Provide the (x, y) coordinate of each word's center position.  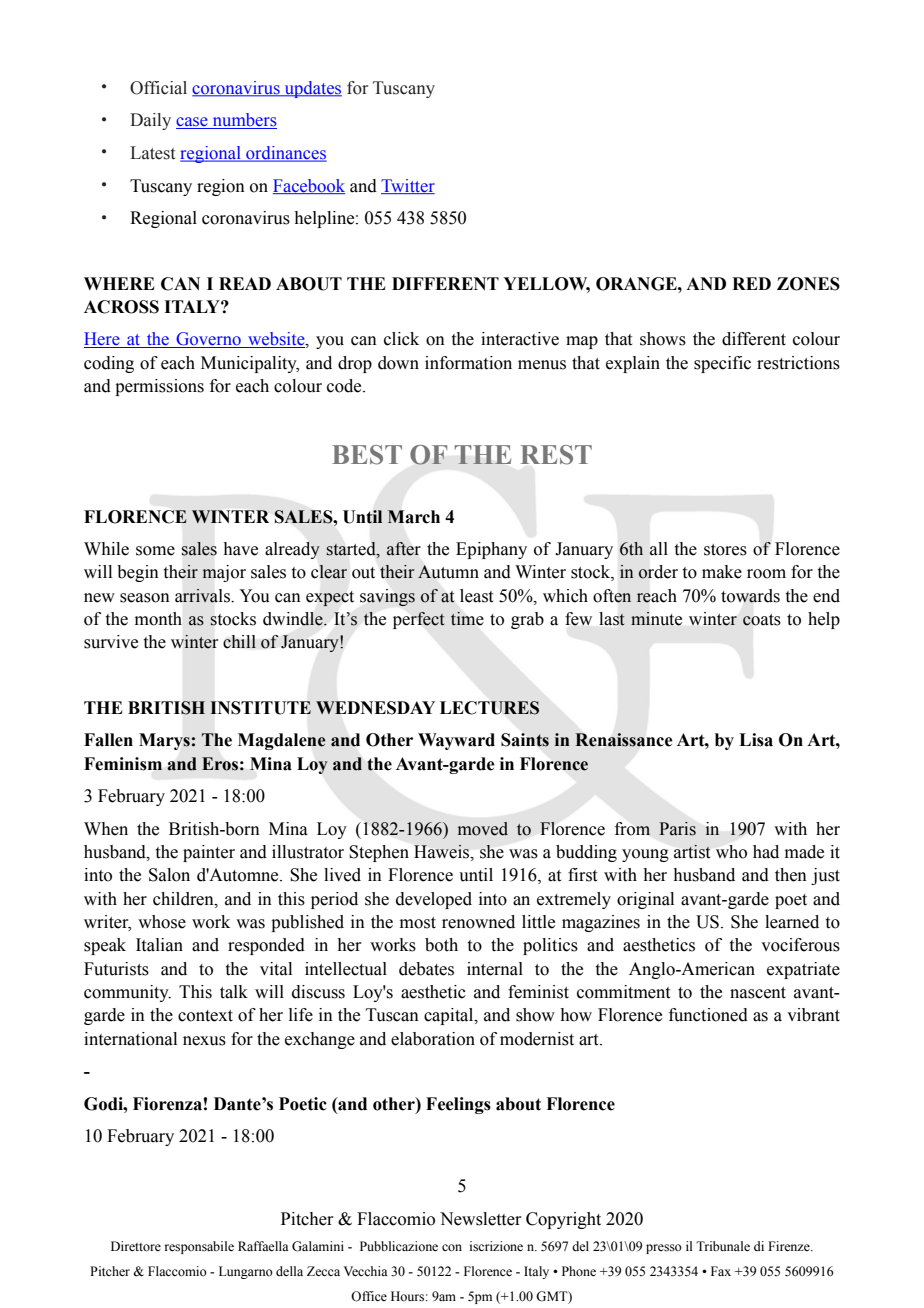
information (468, 363)
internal (495, 969)
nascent (758, 993)
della (289, 1271)
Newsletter (481, 1219)
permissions (159, 387)
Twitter (408, 186)
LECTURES (490, 708)
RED (751, 283)
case (193, 123)
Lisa (756, 740)
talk (234, 992)
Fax (721, 1271)
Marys (165, 741)
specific (722, 364)
